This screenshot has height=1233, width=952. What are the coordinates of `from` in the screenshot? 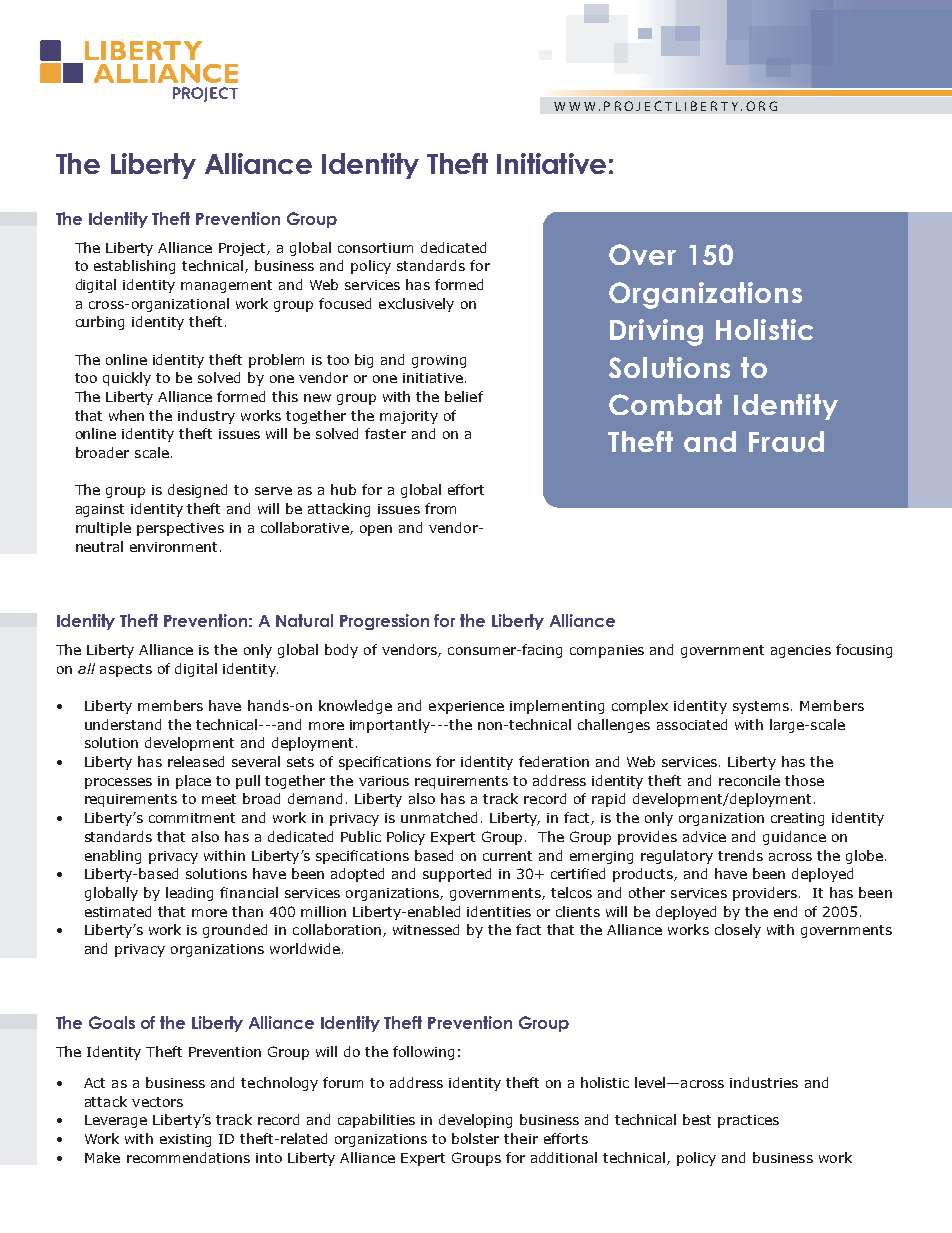 It's located at (440, 508).
